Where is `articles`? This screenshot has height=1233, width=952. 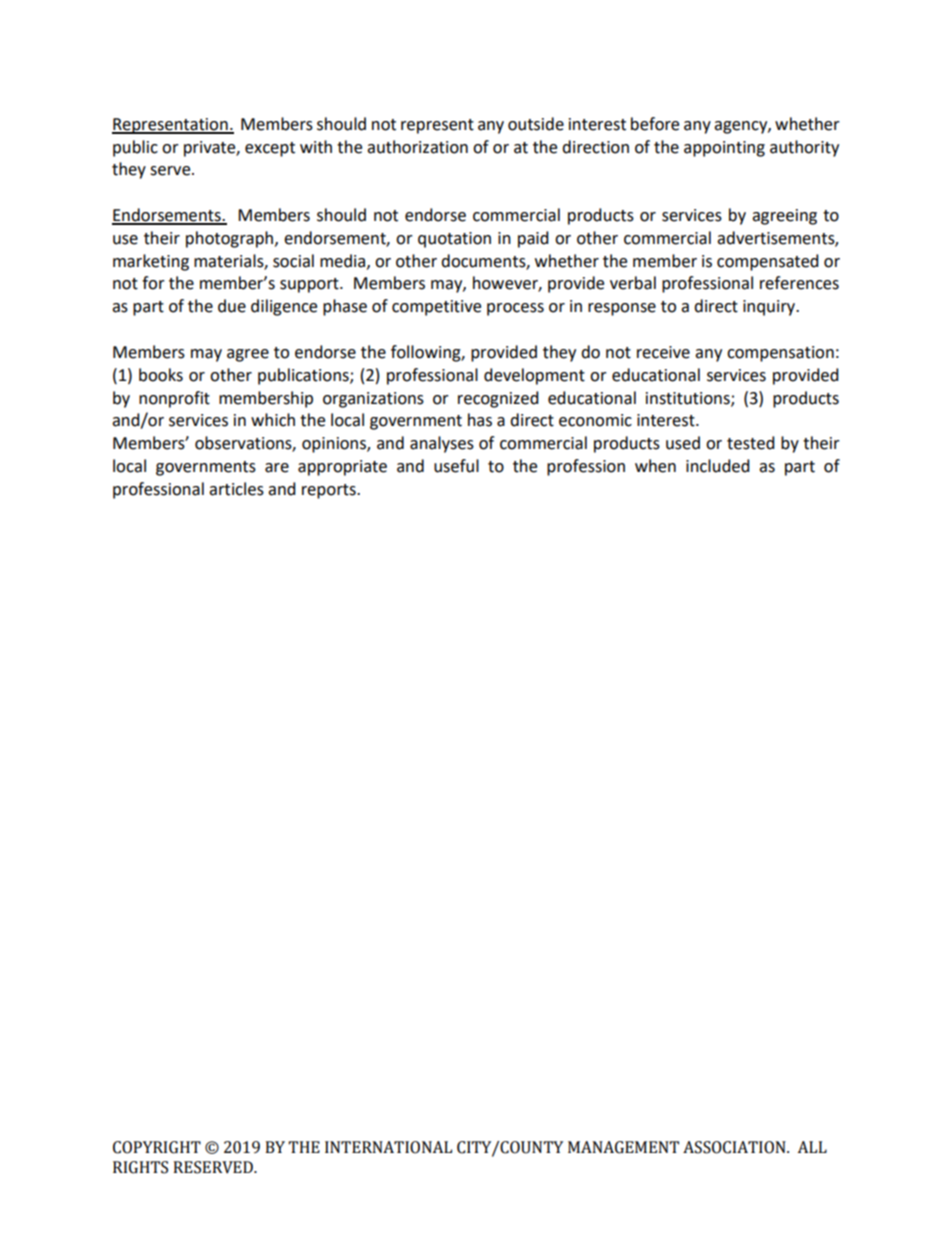 articles is located at coordinates (236, 489).
